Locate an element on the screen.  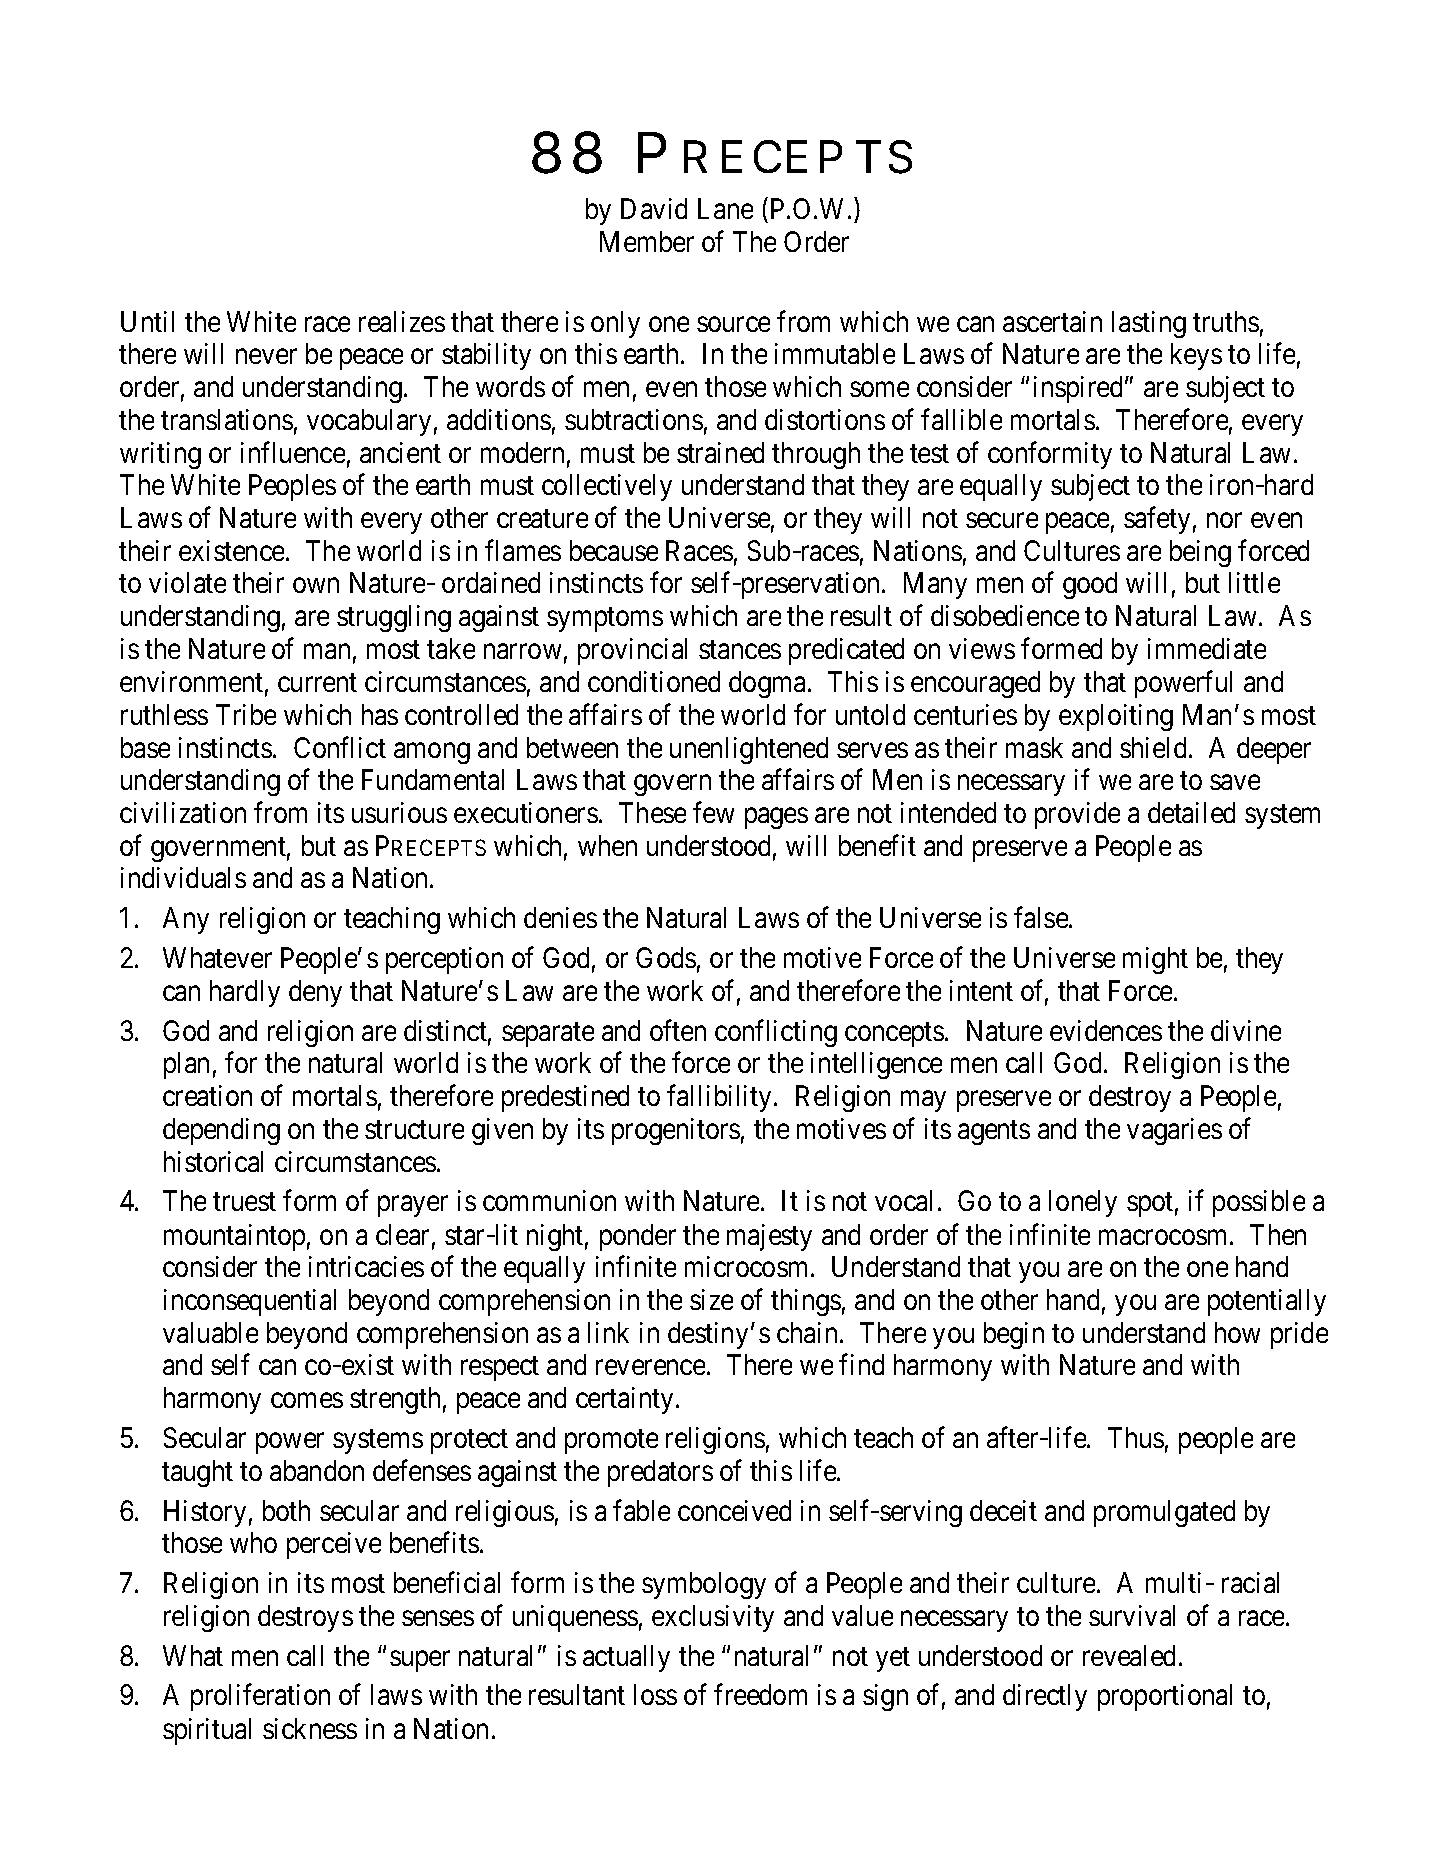
realizes is located at coordinates (402, 321).
